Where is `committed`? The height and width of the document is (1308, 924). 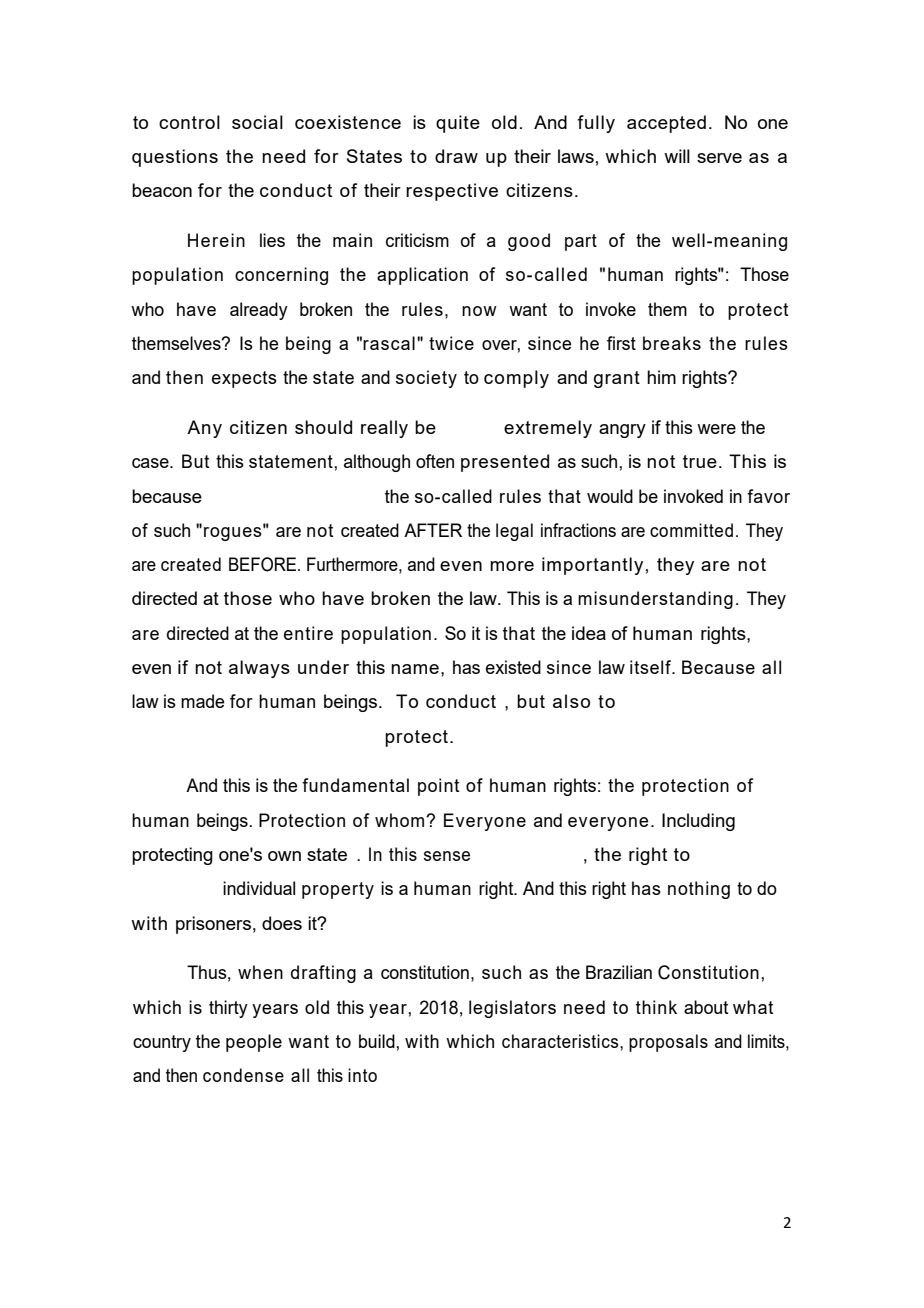 committed is located at coordinates (691, 530).
